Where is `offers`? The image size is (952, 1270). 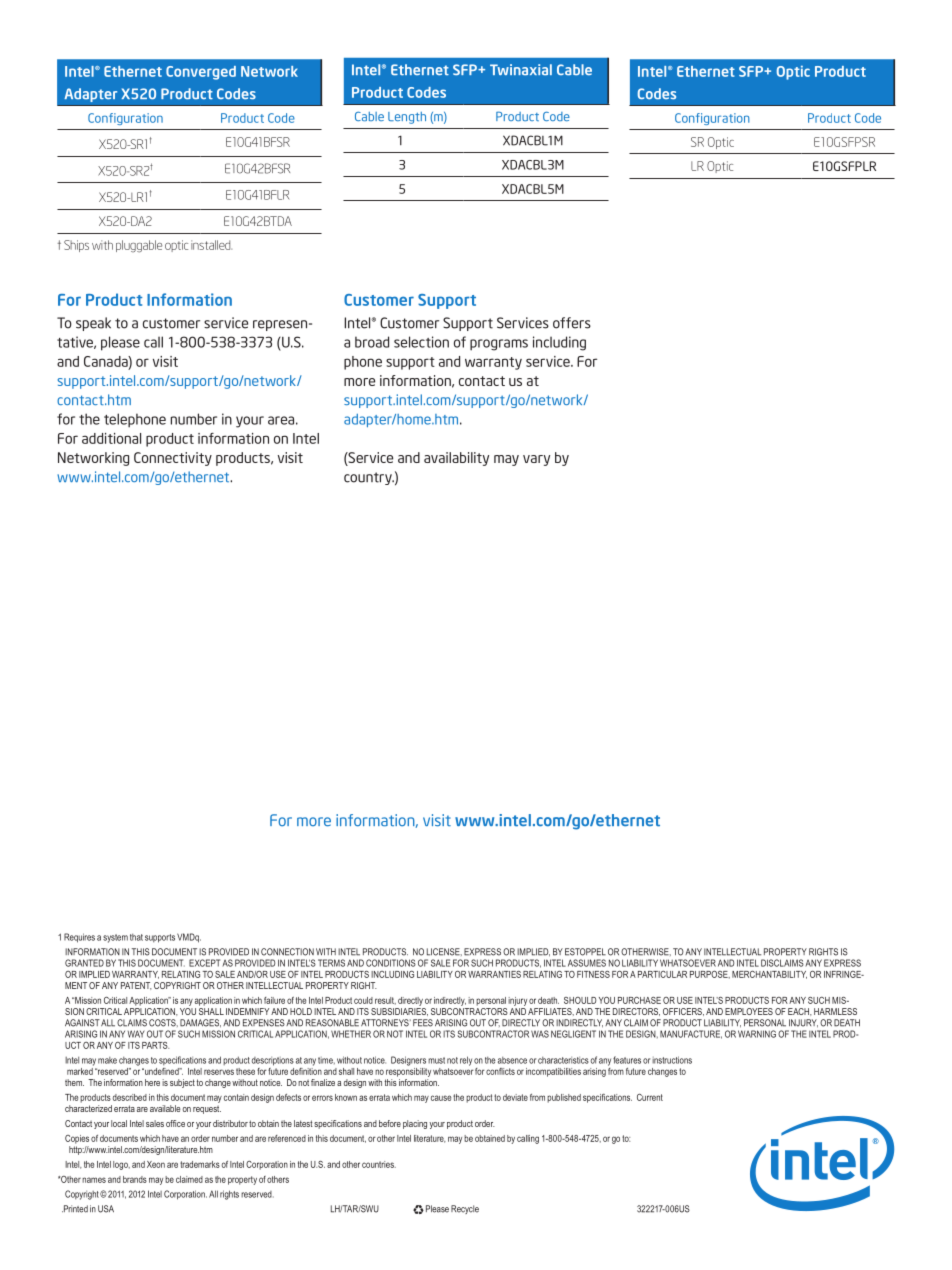
offers is located at coordinates (572, 323).
